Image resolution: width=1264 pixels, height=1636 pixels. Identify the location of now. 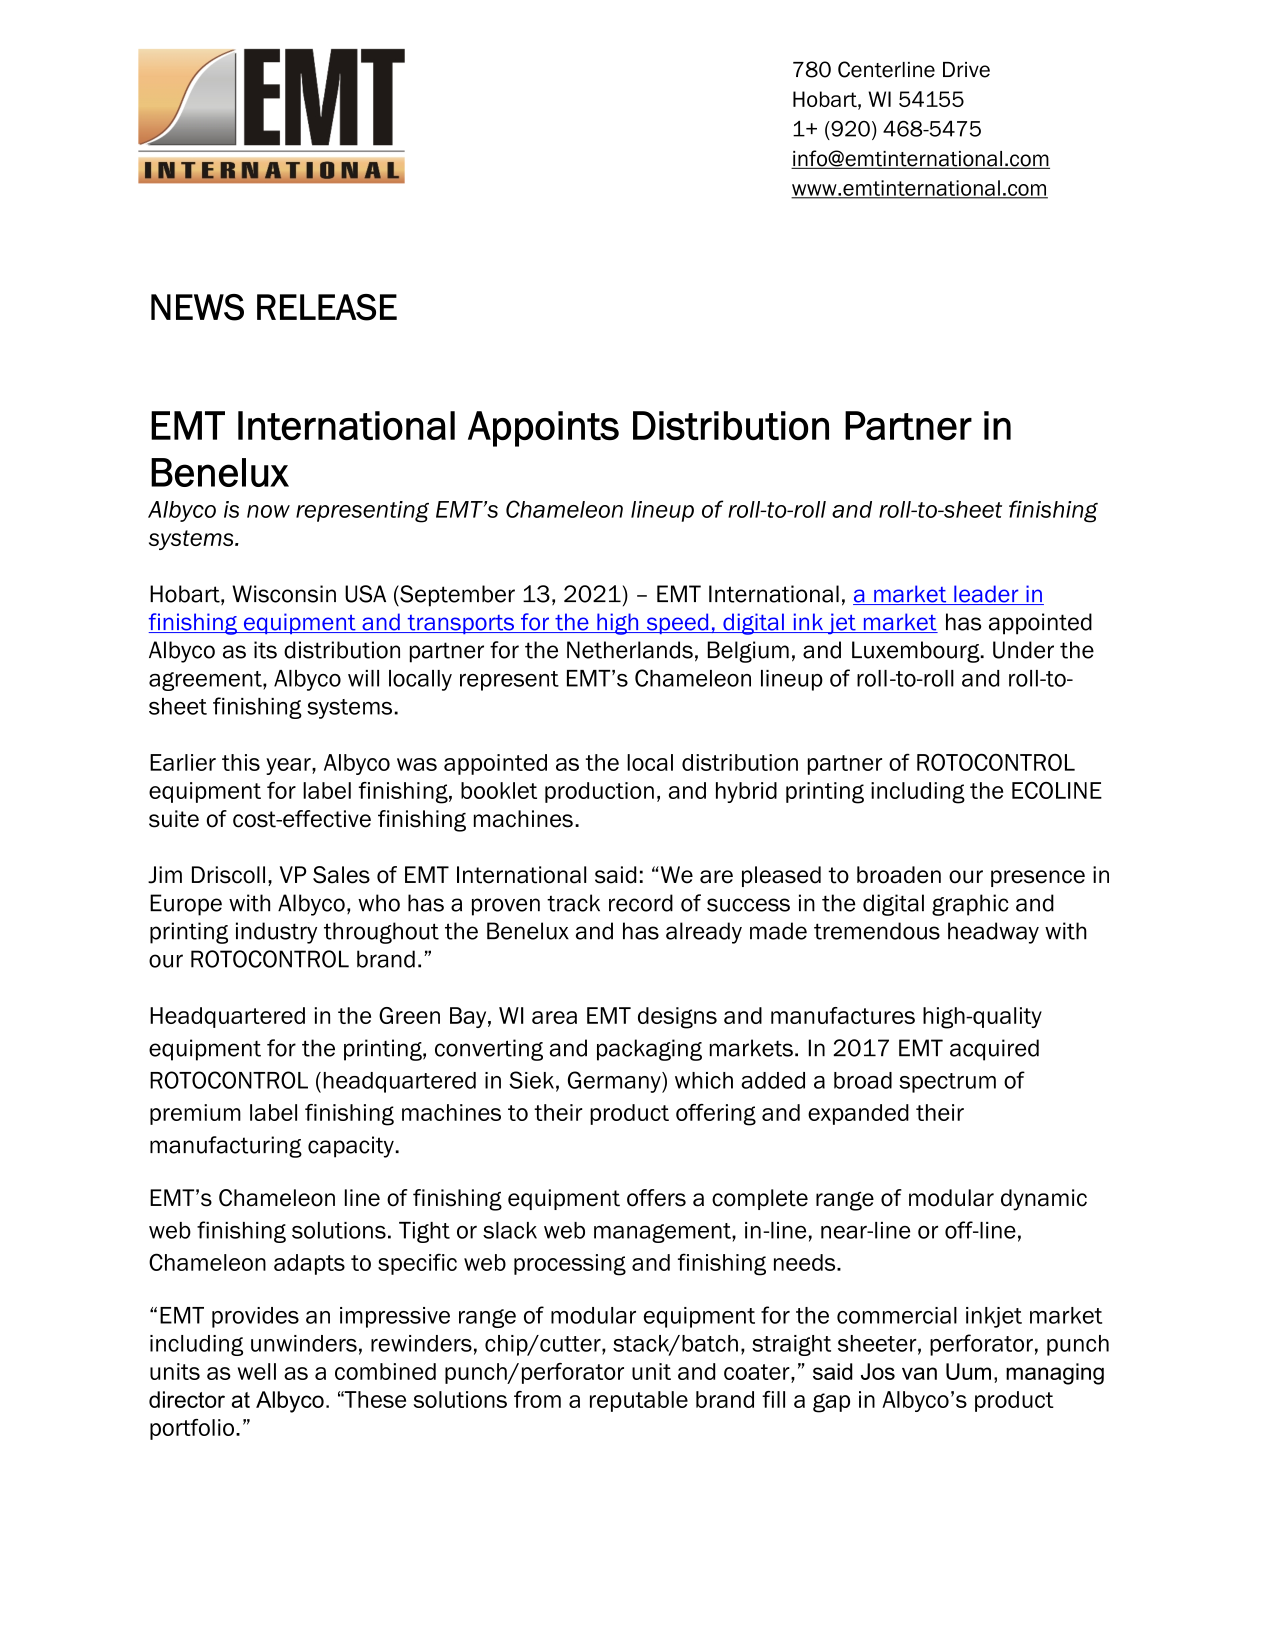
(268, 511).
